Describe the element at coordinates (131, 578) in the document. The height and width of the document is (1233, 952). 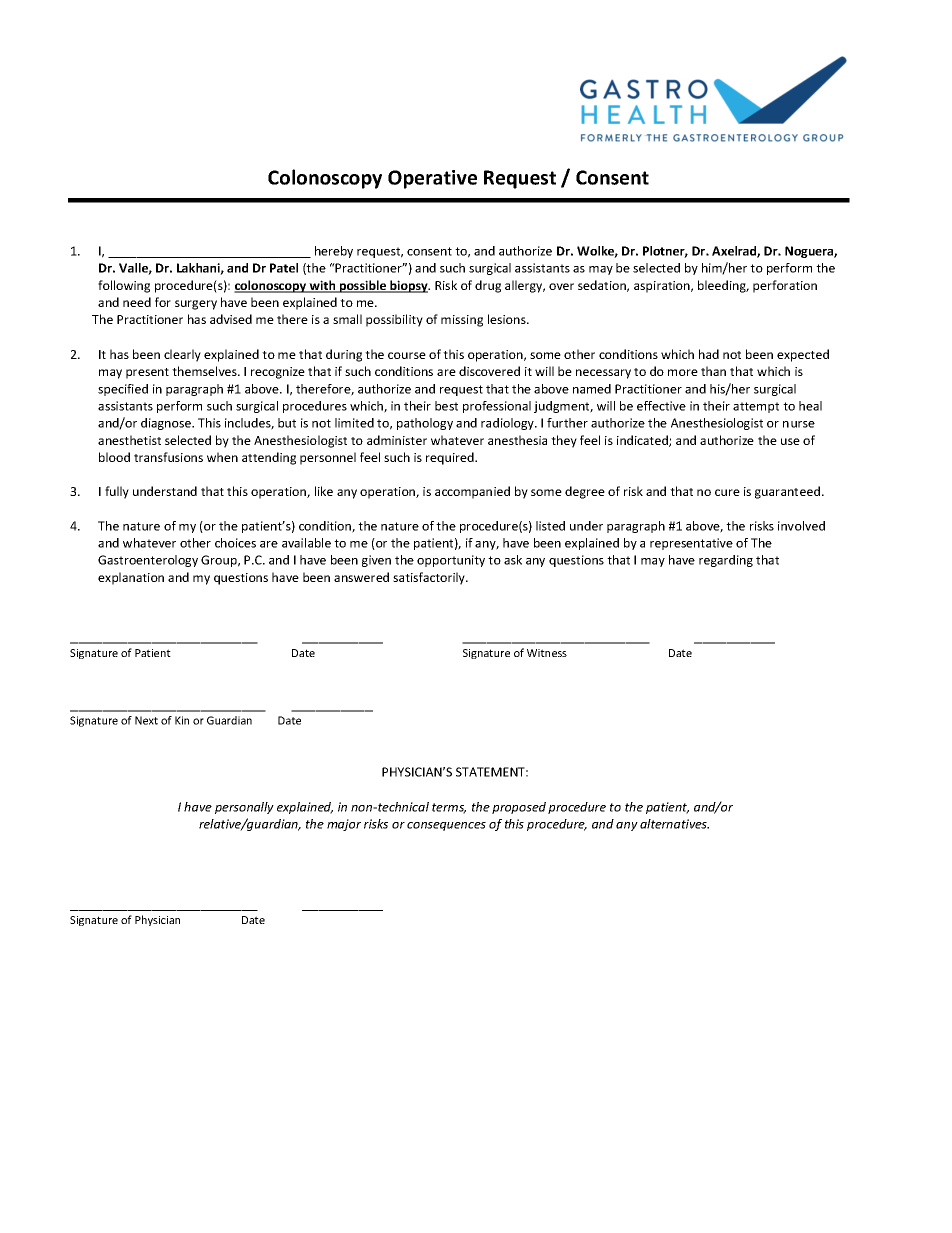
I see `explanation` at that location.
